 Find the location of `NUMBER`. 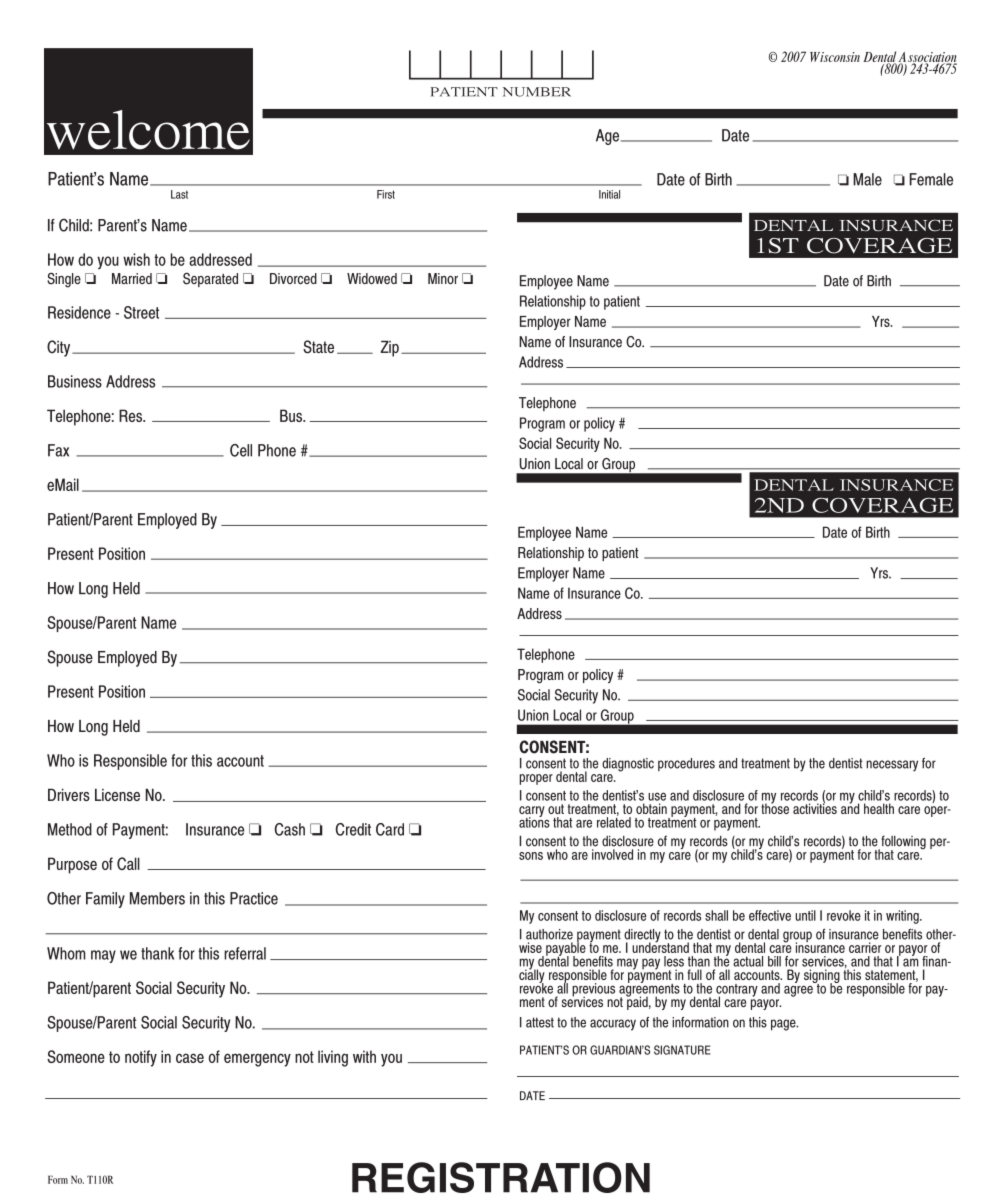

NUMBER is located at coordinates (537, 92).
